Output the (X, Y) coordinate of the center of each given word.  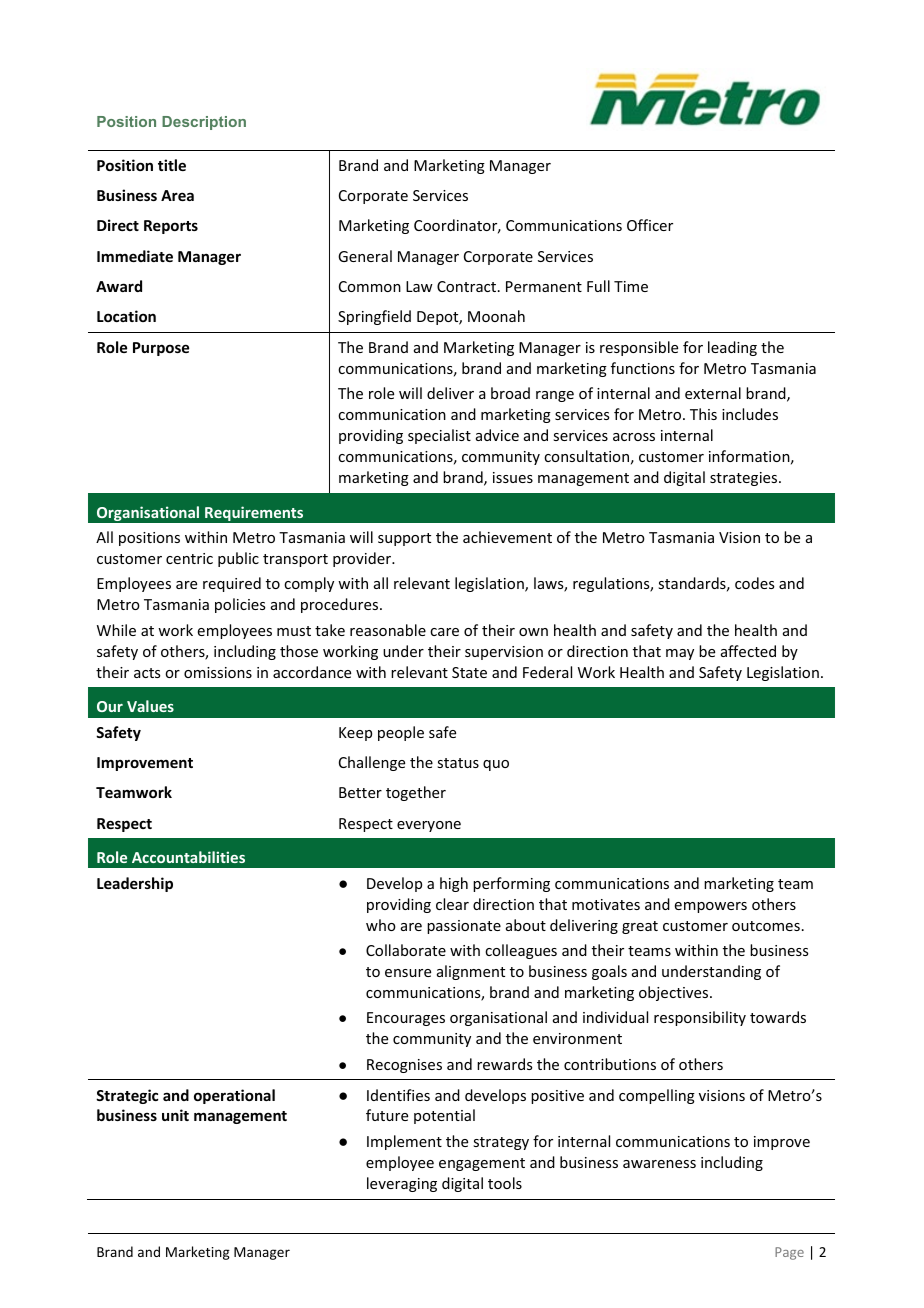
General (365, 256)
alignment (471, 972)
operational (234, 1096)
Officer (650, 225)
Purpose (161, 349)
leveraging (402, 1184)
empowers (711, 907)
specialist (439, 436)
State (469, 672)
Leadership (135, 884)
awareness (659, 1164)
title (172, 165)
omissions (218, 672)
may (680, 654)
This (703, 414)
